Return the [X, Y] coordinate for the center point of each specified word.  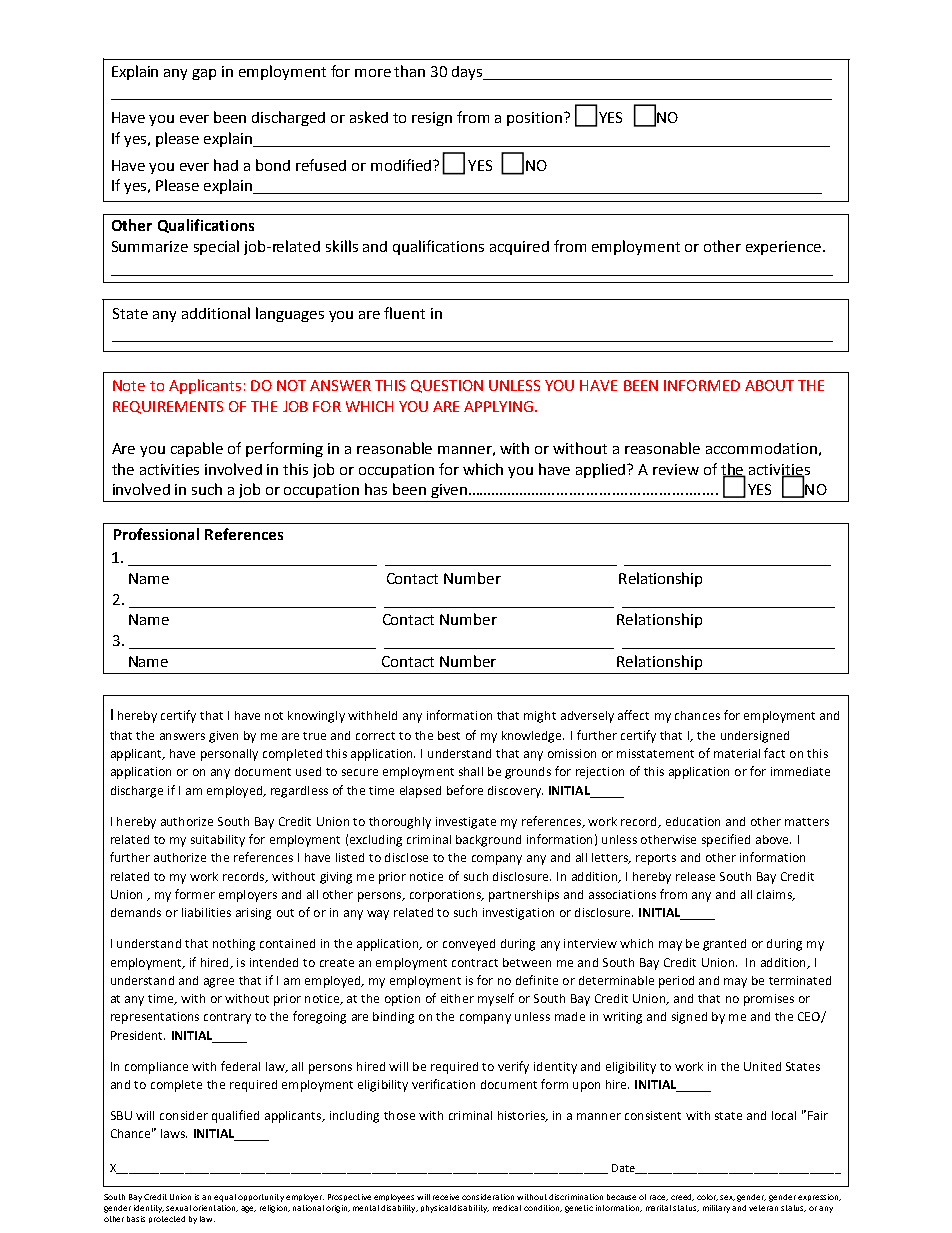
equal [225, 1198]
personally [229, 755]
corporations [446, 896]
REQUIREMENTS [168, 407]
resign [432, 119]
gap [204, 74]
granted [724, 945]
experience [783, 248]
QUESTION [447, 386]
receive [446, 1197]
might [540, 717]
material [737, 753]
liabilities [206, 912]
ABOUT [769, 385]
